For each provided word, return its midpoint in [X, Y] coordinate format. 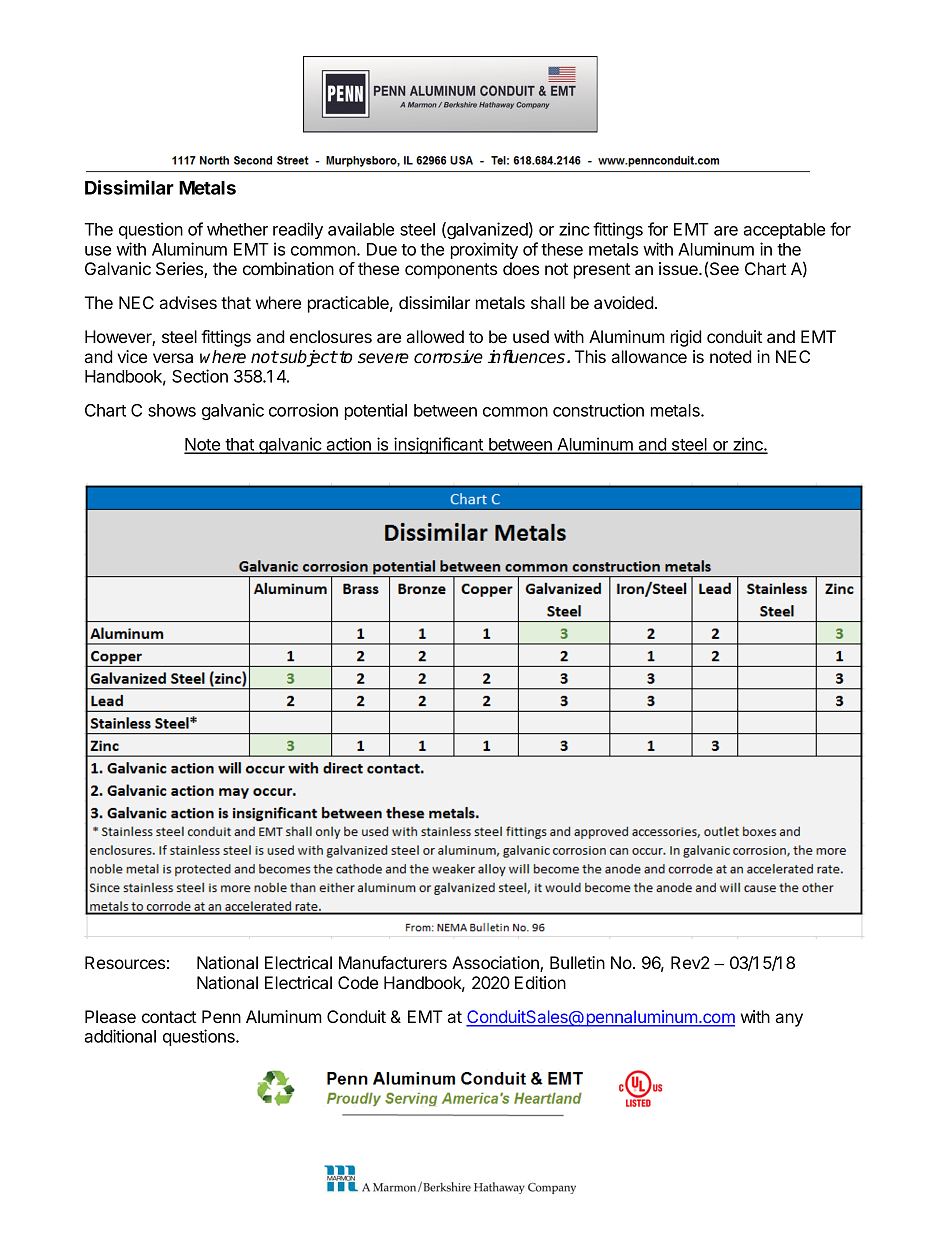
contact [169, 1017]
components [451, 271]
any [789, 1020]
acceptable [784, 231]
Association [496, 964]
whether [237, 229]
